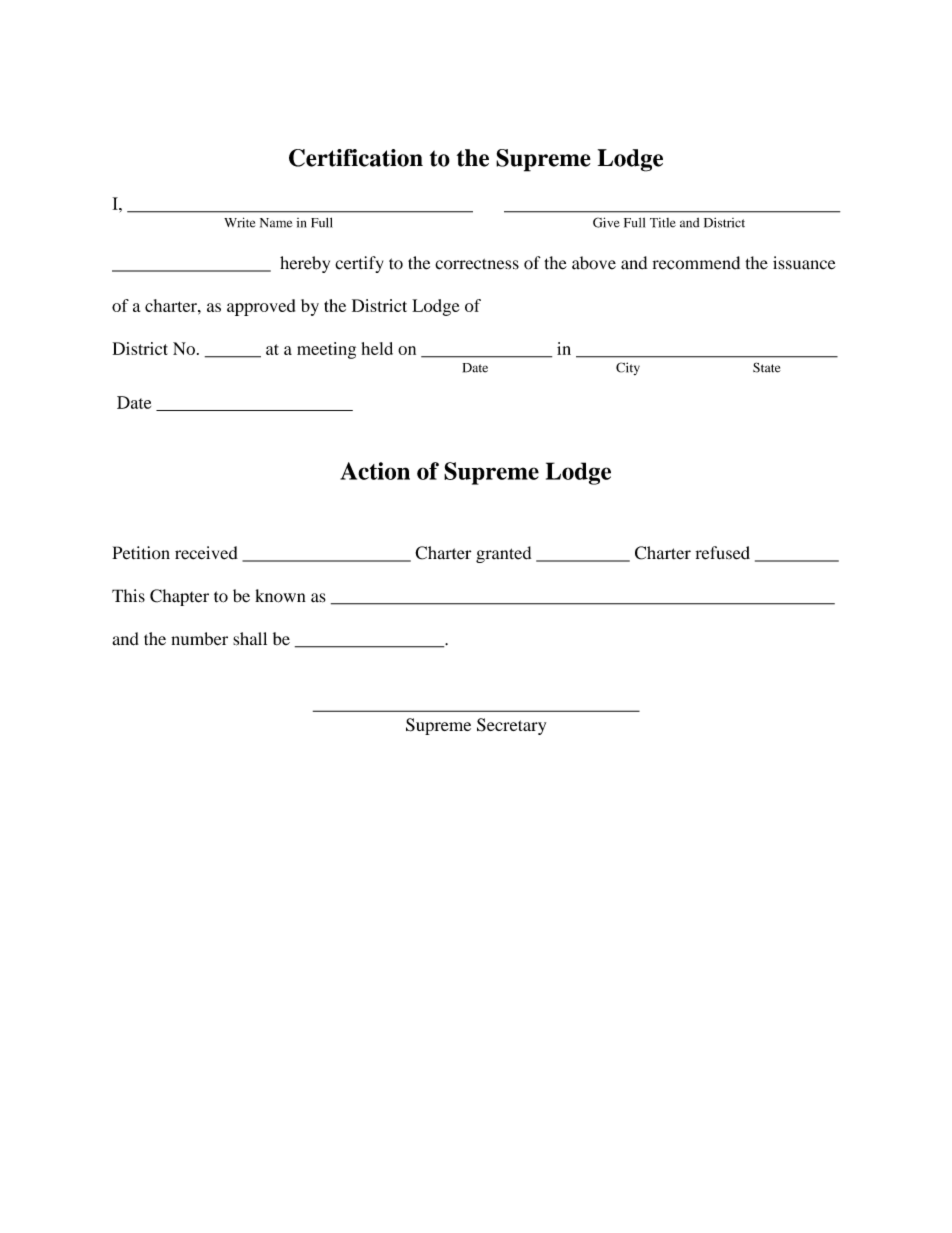  I want to click on Write, so click(239, 222).
